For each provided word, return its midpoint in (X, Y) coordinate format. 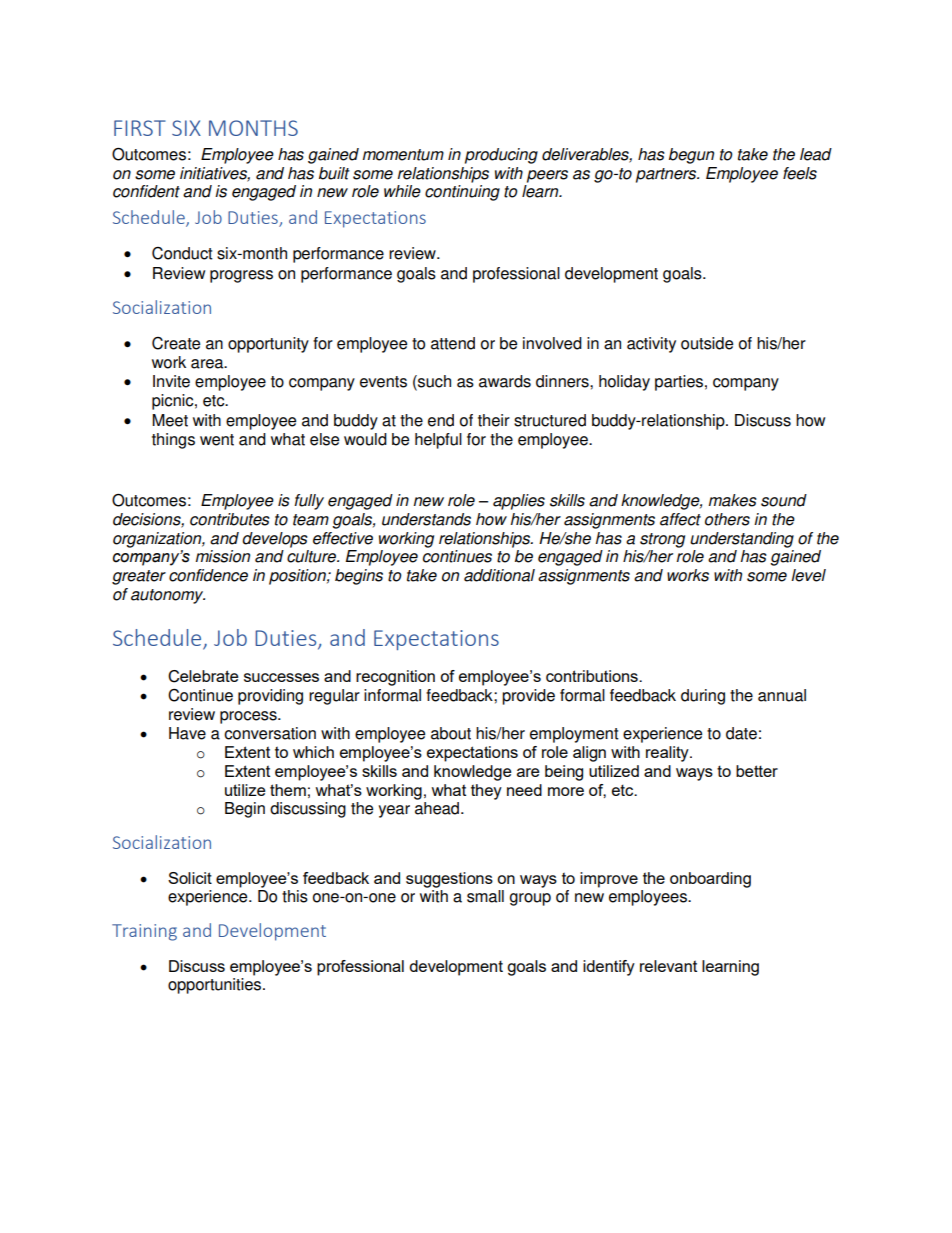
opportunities (214, 986)
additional (499, 575)
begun (691, 156)
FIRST (140, 128)
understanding (742, 540)
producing (501, 156)
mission (223, 556)
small (485, 896)
